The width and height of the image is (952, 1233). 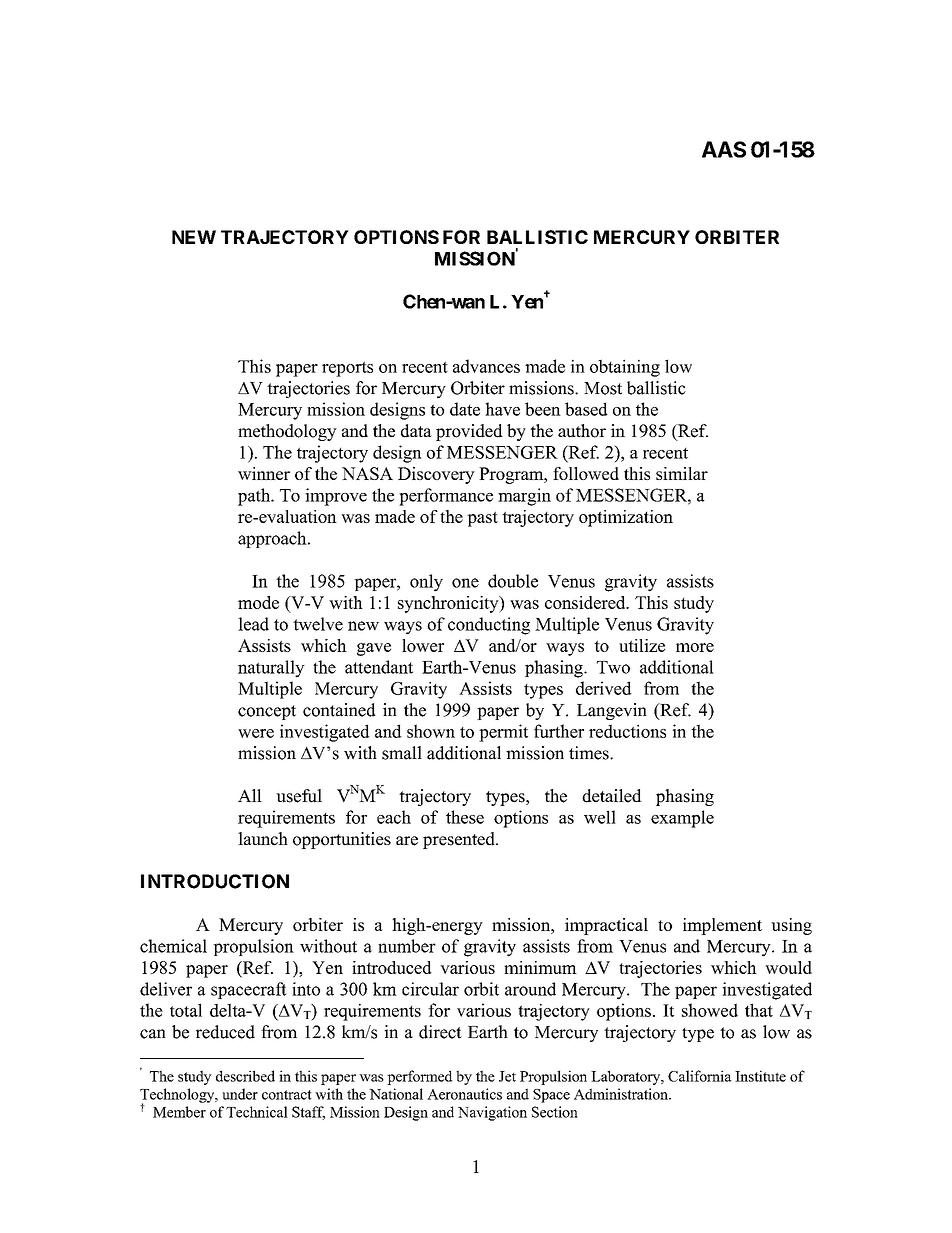 What do you see at coordinates (503, 733) in the image?
I see `permit` at bounding box center [503, 733].
